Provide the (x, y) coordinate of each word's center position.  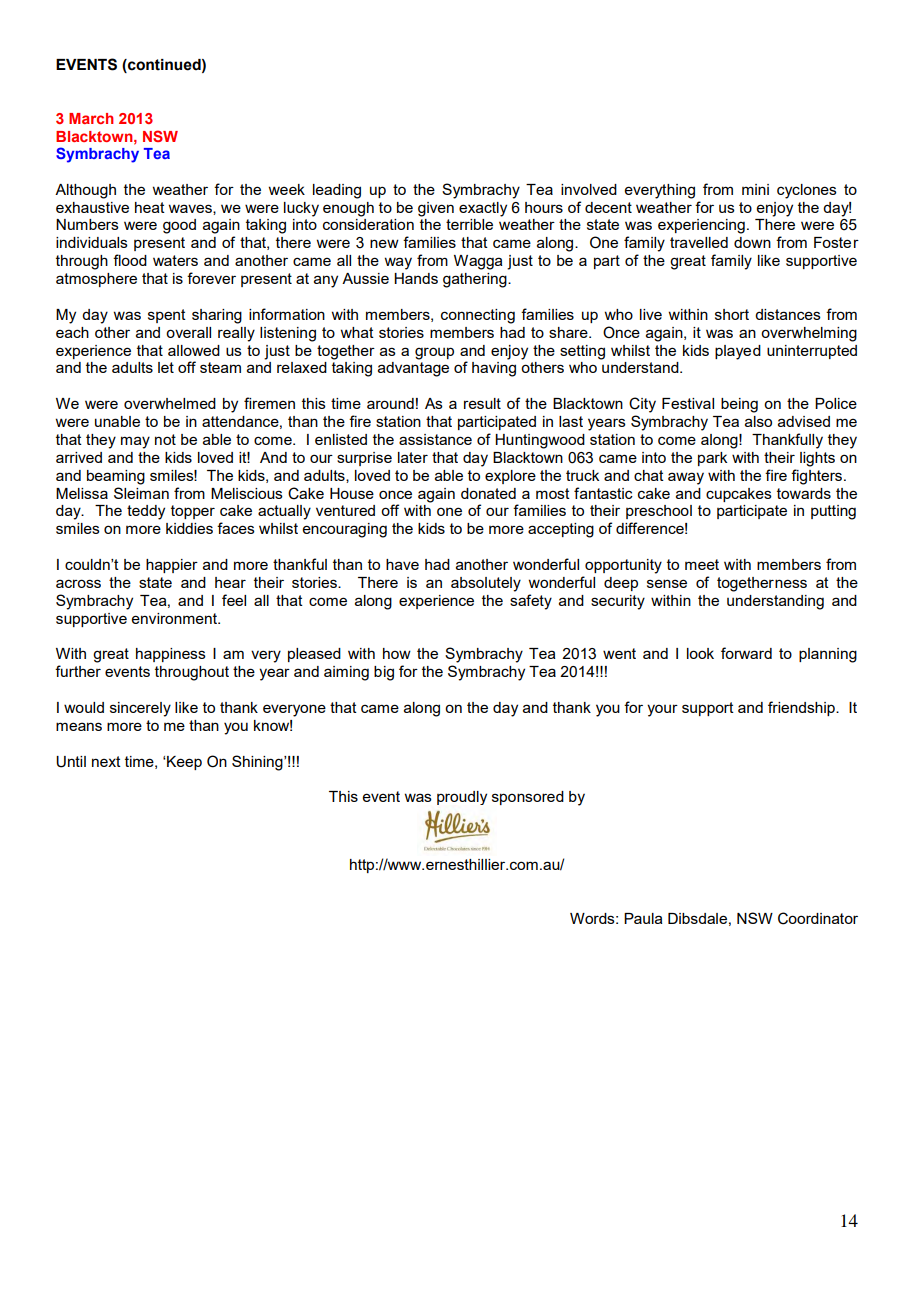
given (436, 209)
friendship (802, 708)
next (106, 761)
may (135, 442)
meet (702, 564)
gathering (476, 280)
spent (167, 316)
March (91, 118)
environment (175, 618)
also (758, 421)
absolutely (486, 584)
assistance (435, 439)
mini (755, 189)
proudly (462, 798)
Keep (183, 763)
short (732, 314)
